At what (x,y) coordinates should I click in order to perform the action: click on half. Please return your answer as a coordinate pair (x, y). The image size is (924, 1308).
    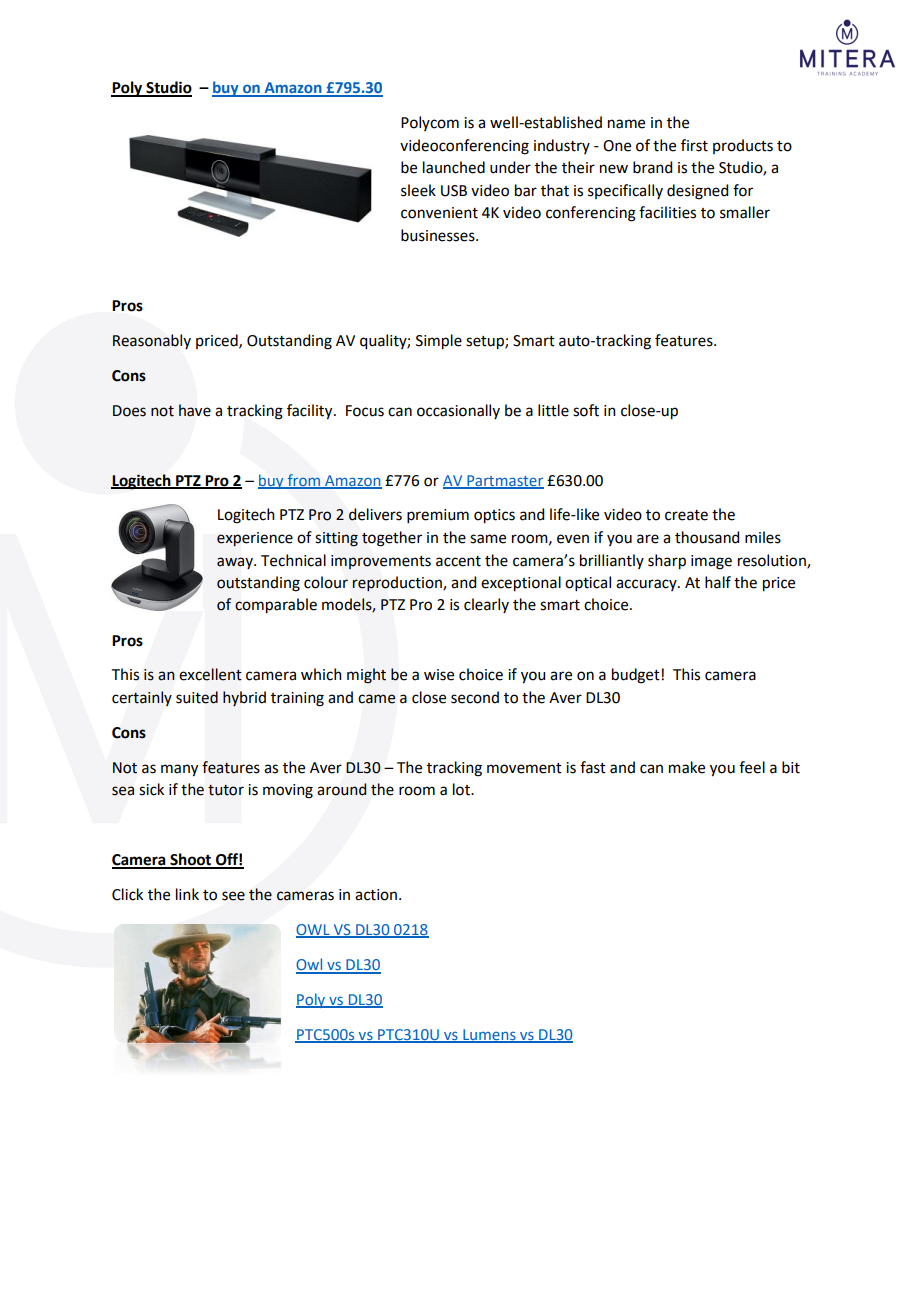
    Looking at the image, I should click on (718, 582).
